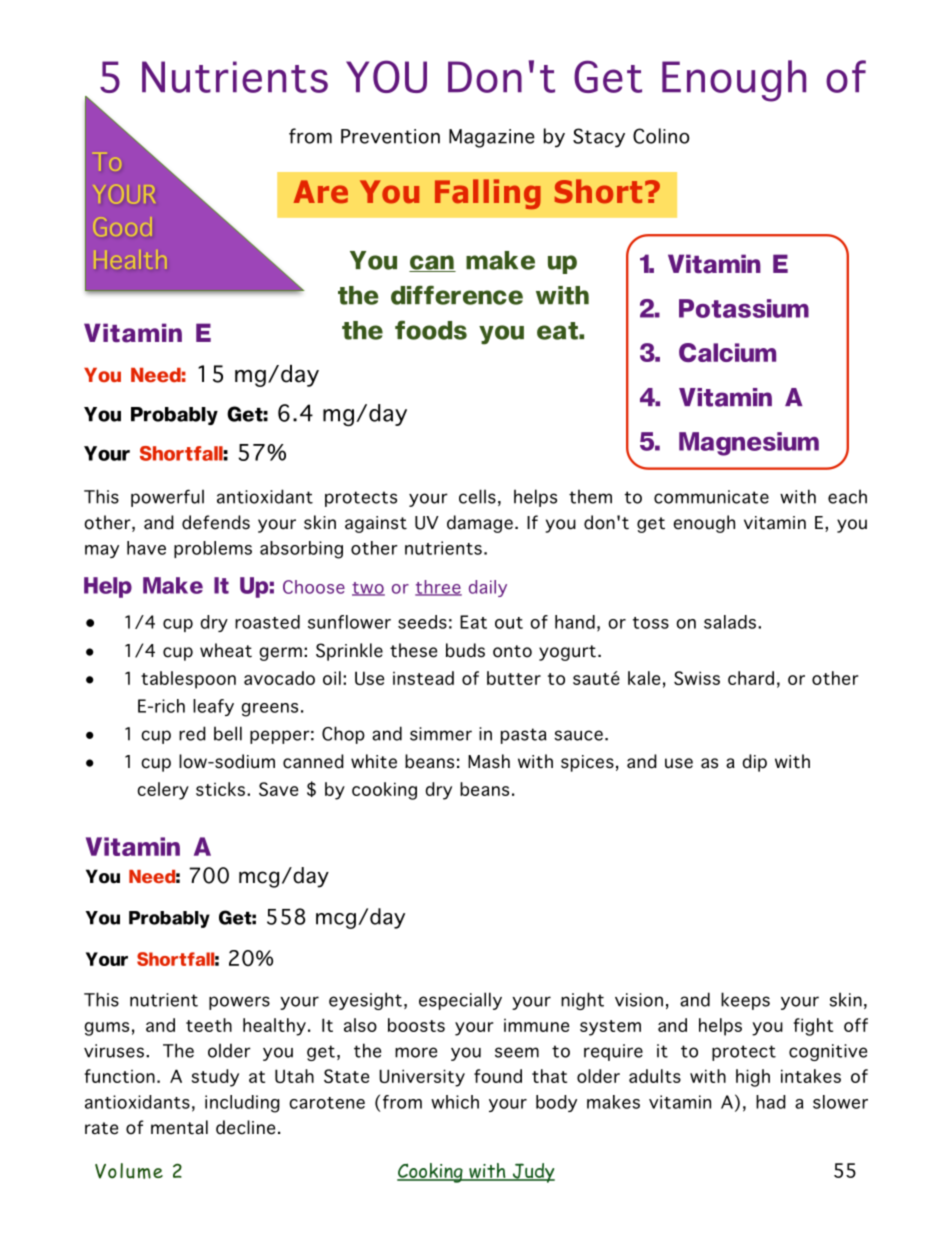 The height and width of the screenshot is (1233, 952). Describe the element at coordinates (711, 497) in the screenshot. I see `communicate` at that location.
